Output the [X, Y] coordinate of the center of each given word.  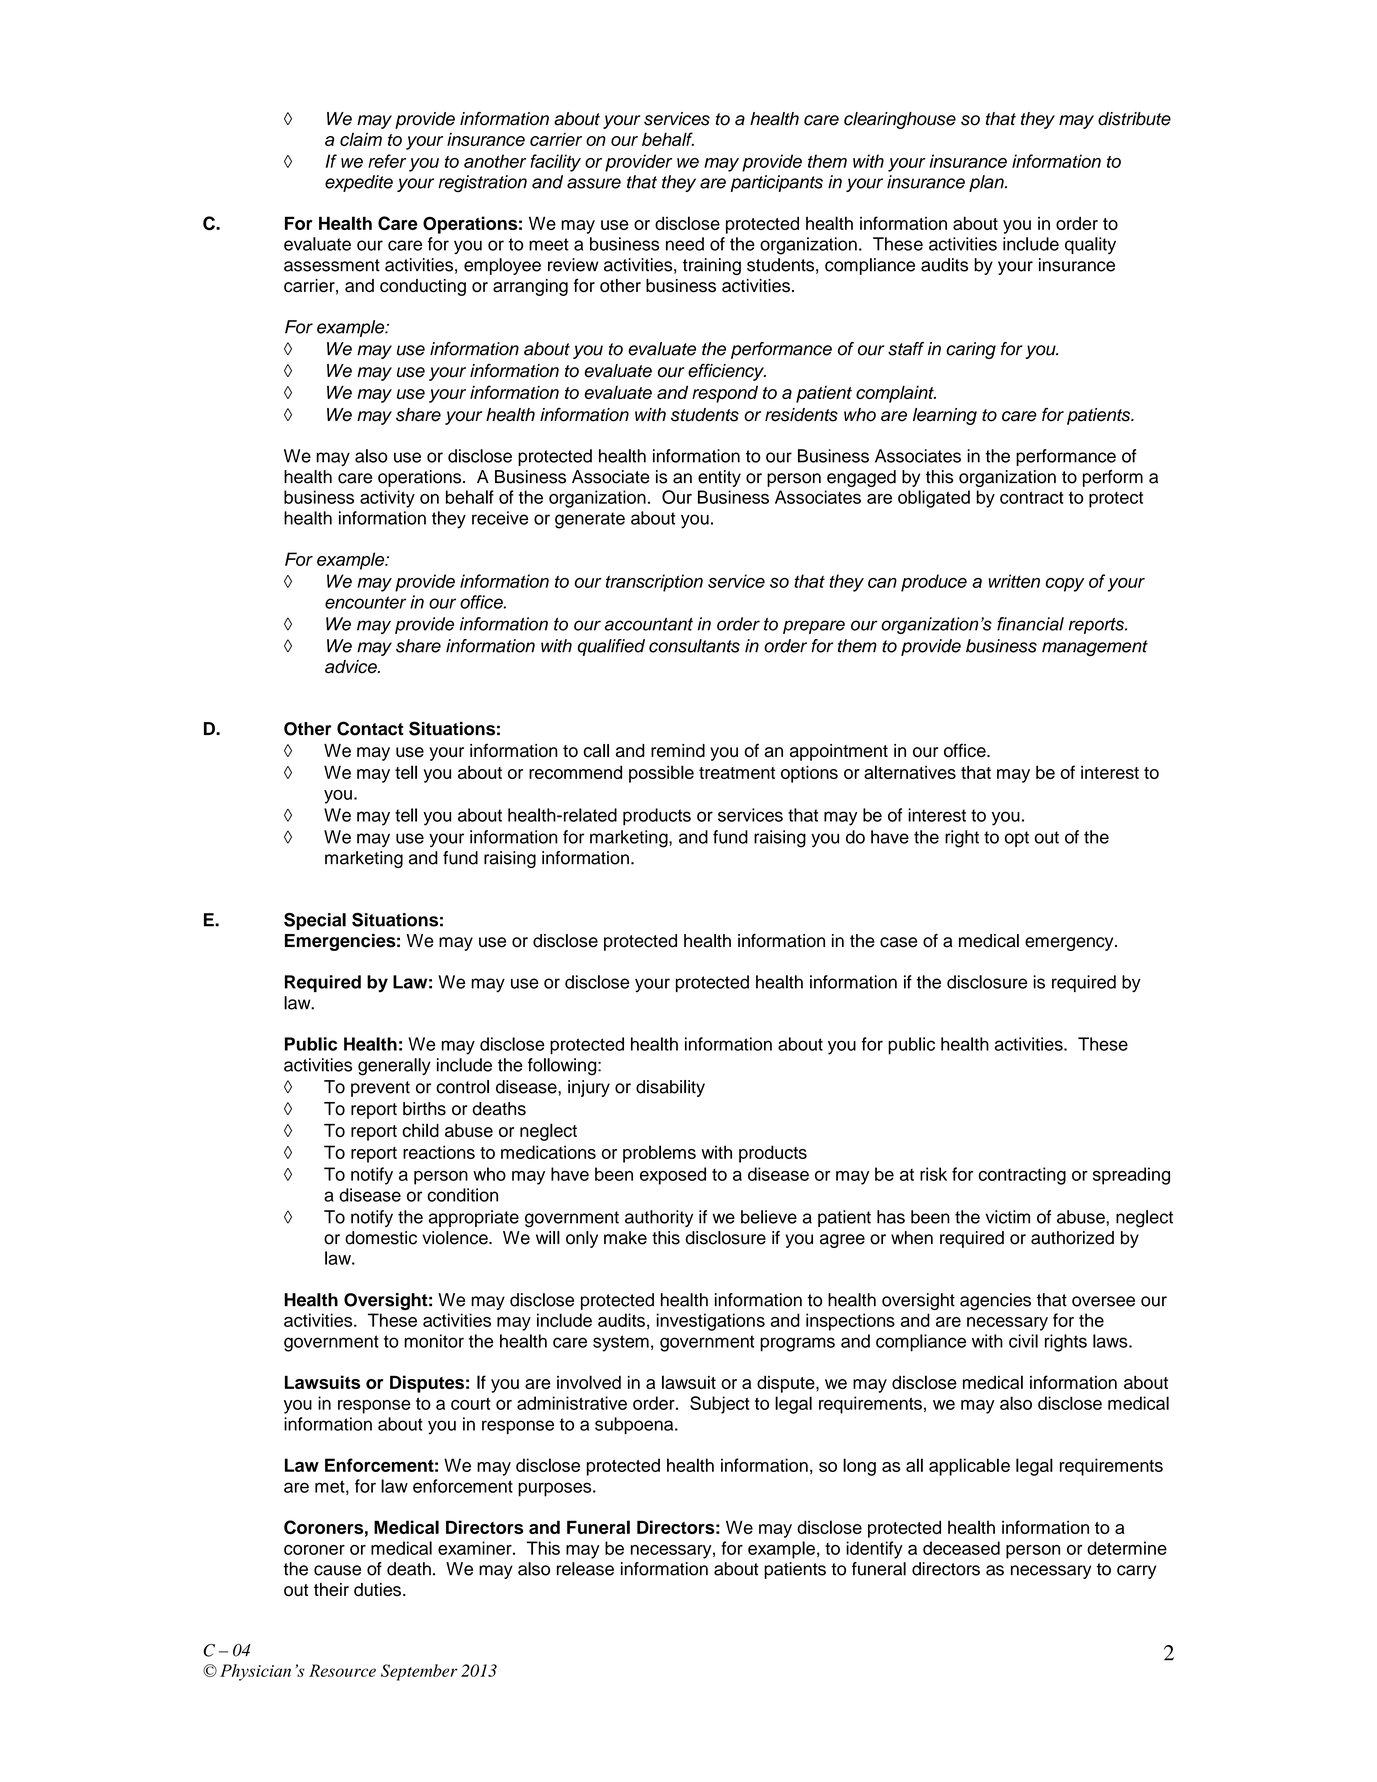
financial [1030, 624]
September [419, 1672]
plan [987, 183]
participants [777, 183]
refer [387, 161]
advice [352, 667]
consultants [694, 646]
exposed [673, 1176]
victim [1007, 1217]
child [420, 1130]
